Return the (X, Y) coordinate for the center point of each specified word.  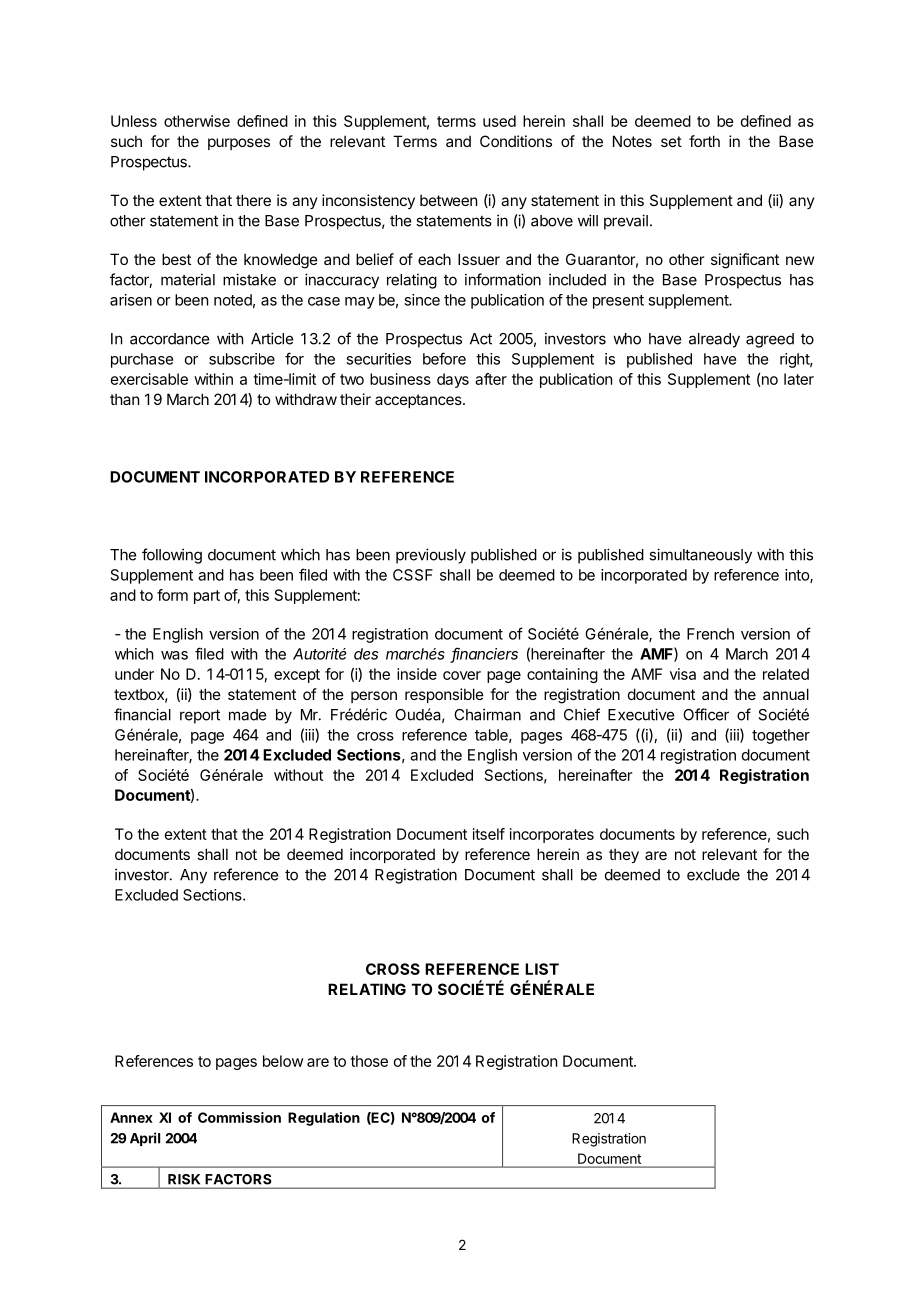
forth (704, 141)
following (172, 556)
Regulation (324, 1119)
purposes (239, 144)
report (200, 716)
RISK (184, 1179)
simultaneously (700, 556)
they (624, 855)
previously (431, 556)
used (499, 121)
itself (489, 834)
